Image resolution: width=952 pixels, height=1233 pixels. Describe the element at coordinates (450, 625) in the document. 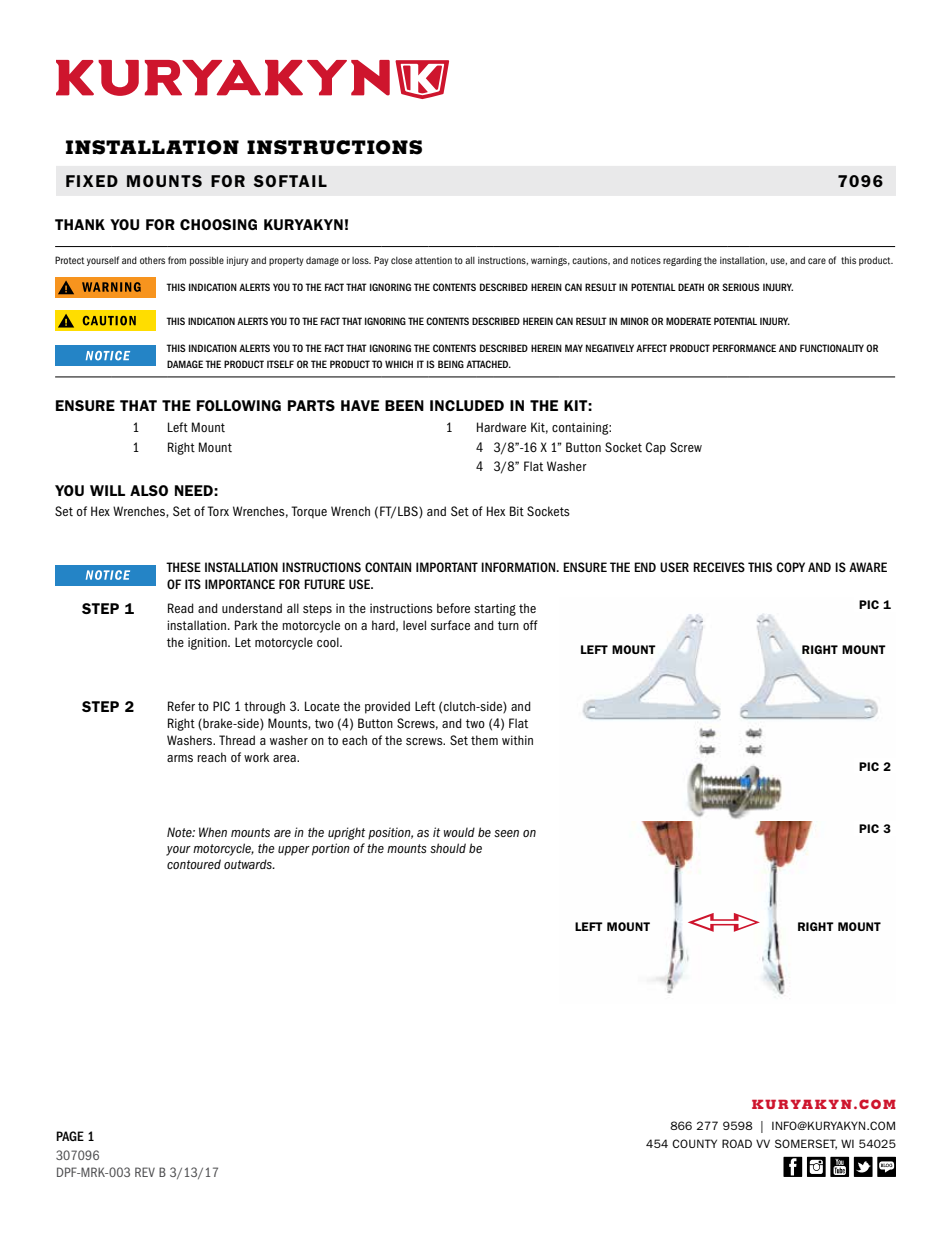

I see `surface` at that location.
